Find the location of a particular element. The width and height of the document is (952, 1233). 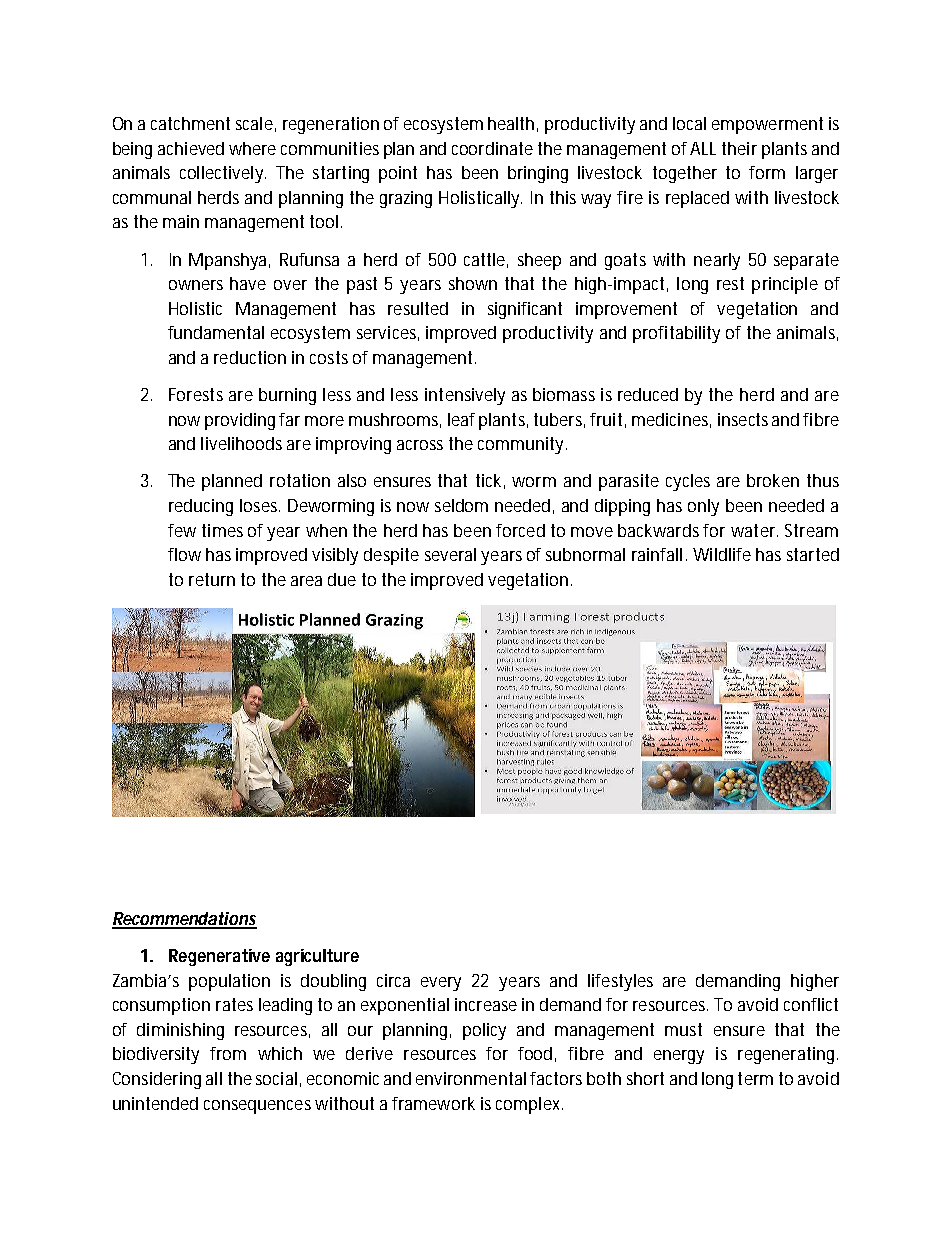

achieved is located at coordinates (191, 148).
